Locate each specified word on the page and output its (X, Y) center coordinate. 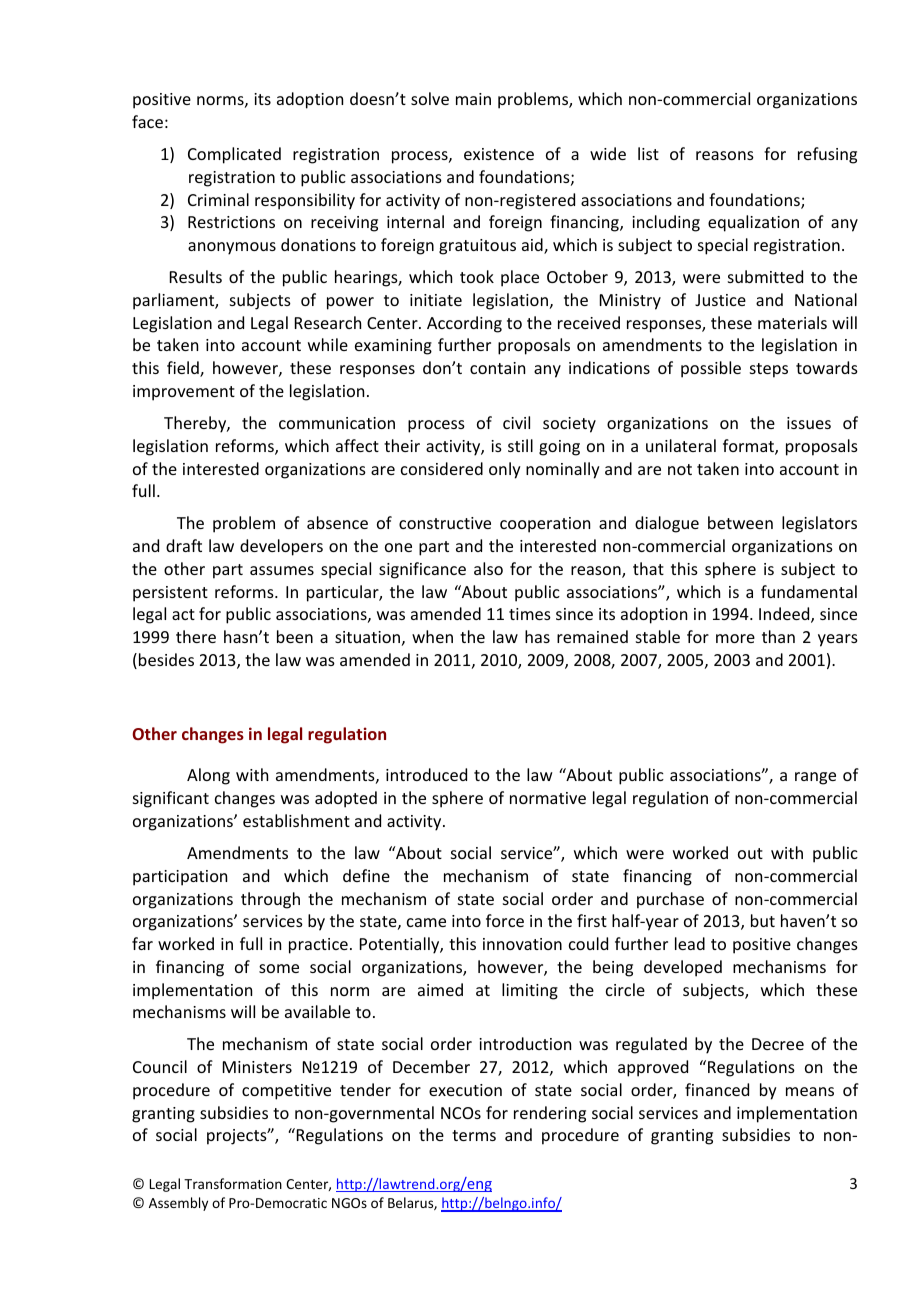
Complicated (234, 155)
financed (717, 1089)
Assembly (178, 1204)
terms (474, 1135)
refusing (827, 155)
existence (499, 154)
